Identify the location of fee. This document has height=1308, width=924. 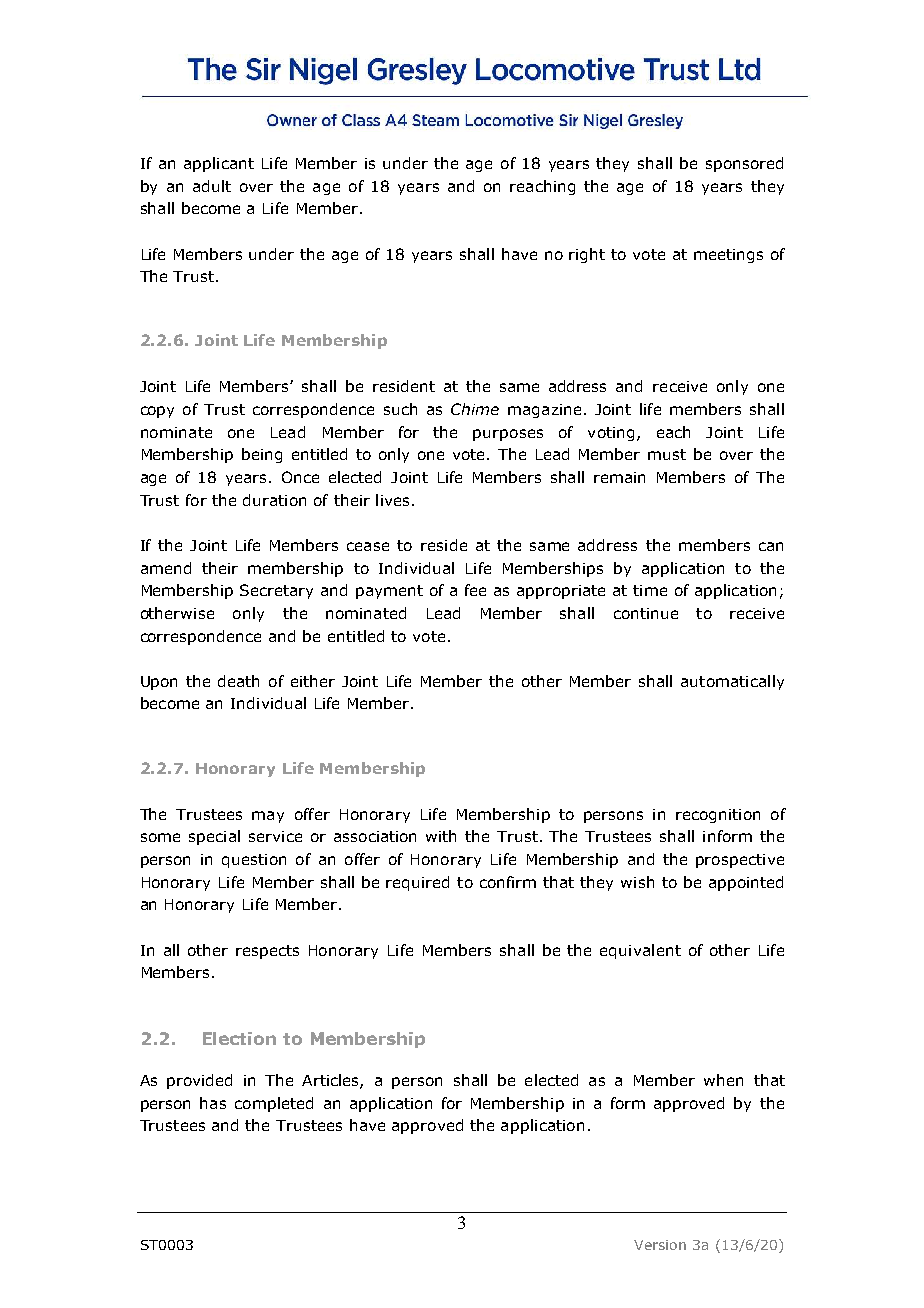
(475, 590).
